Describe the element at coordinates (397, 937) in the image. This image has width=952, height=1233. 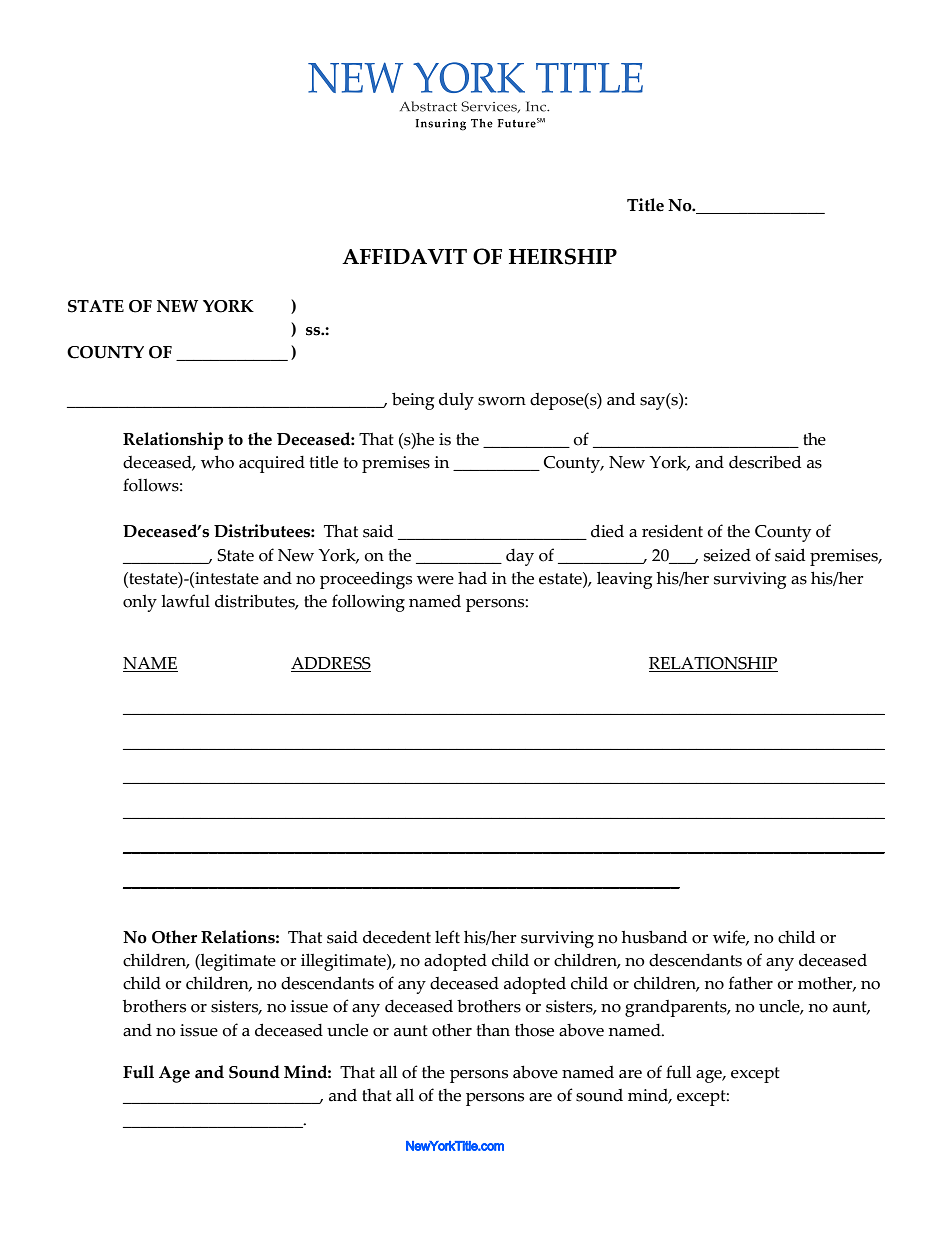
I see `decedent` at that location.
